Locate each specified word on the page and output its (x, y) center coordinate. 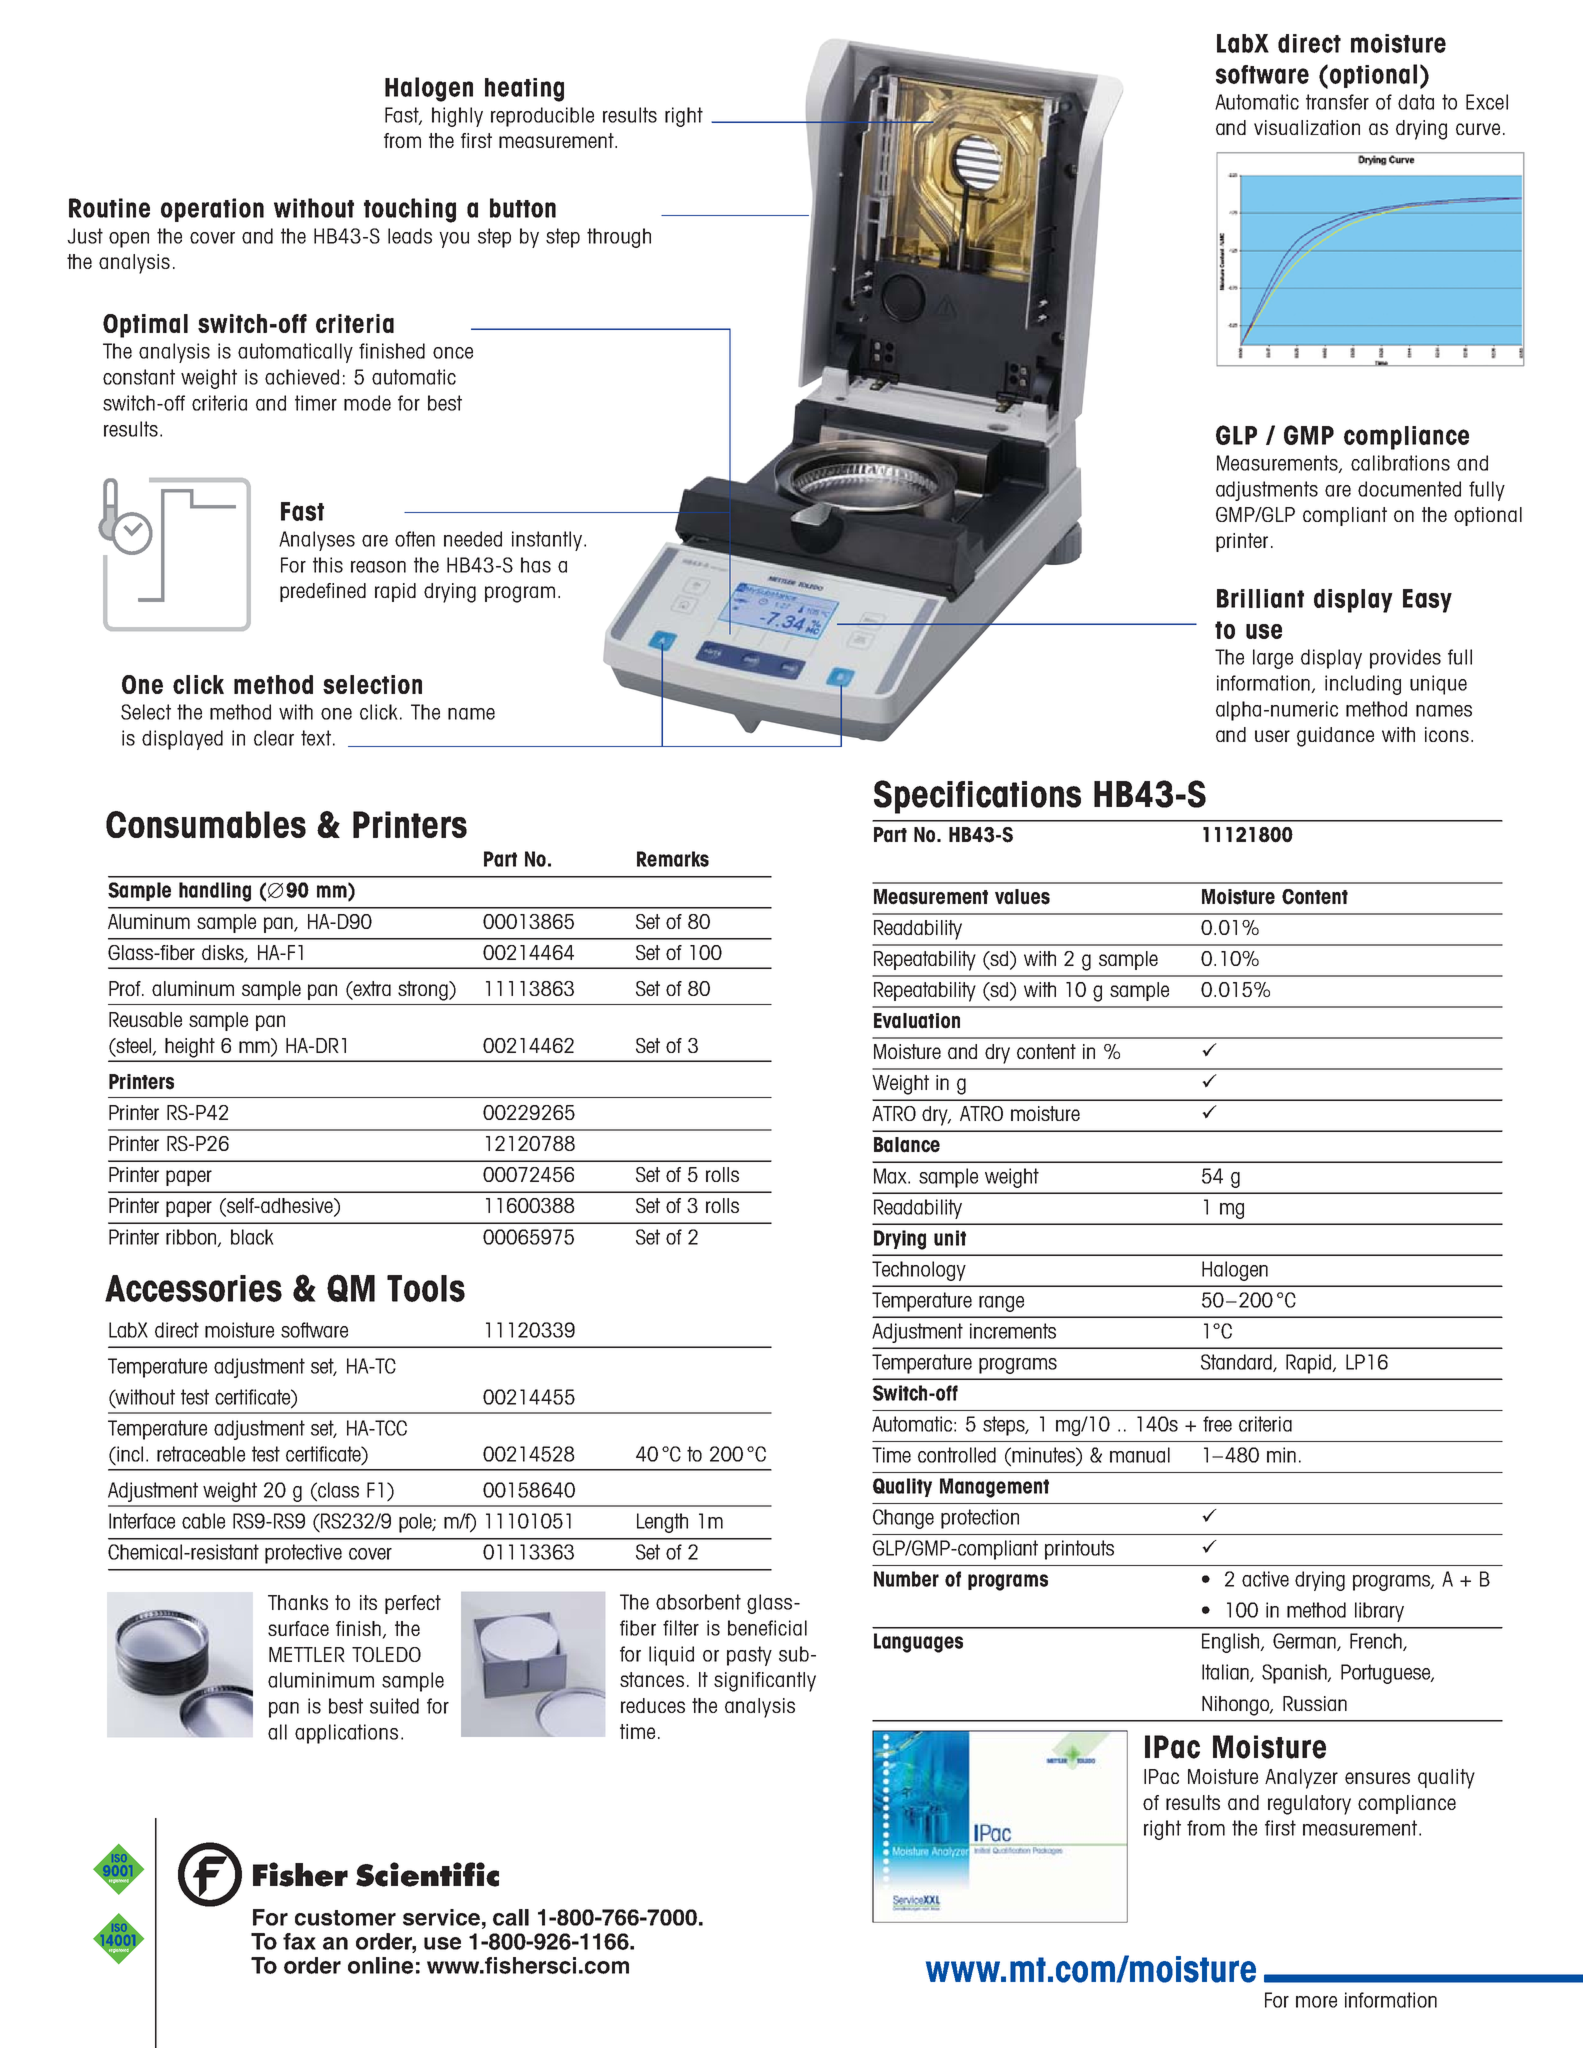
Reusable (145, 1019)
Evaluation (917, 1021)
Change (903, 1519)
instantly (548, 541)
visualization (1307, 127)
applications (346, 1734)
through (619, 238)
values (1022, 897)
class (337, 1491)
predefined (323, 592)
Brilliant (1260, 598)
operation (212, 210)
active (1265, 1579)
